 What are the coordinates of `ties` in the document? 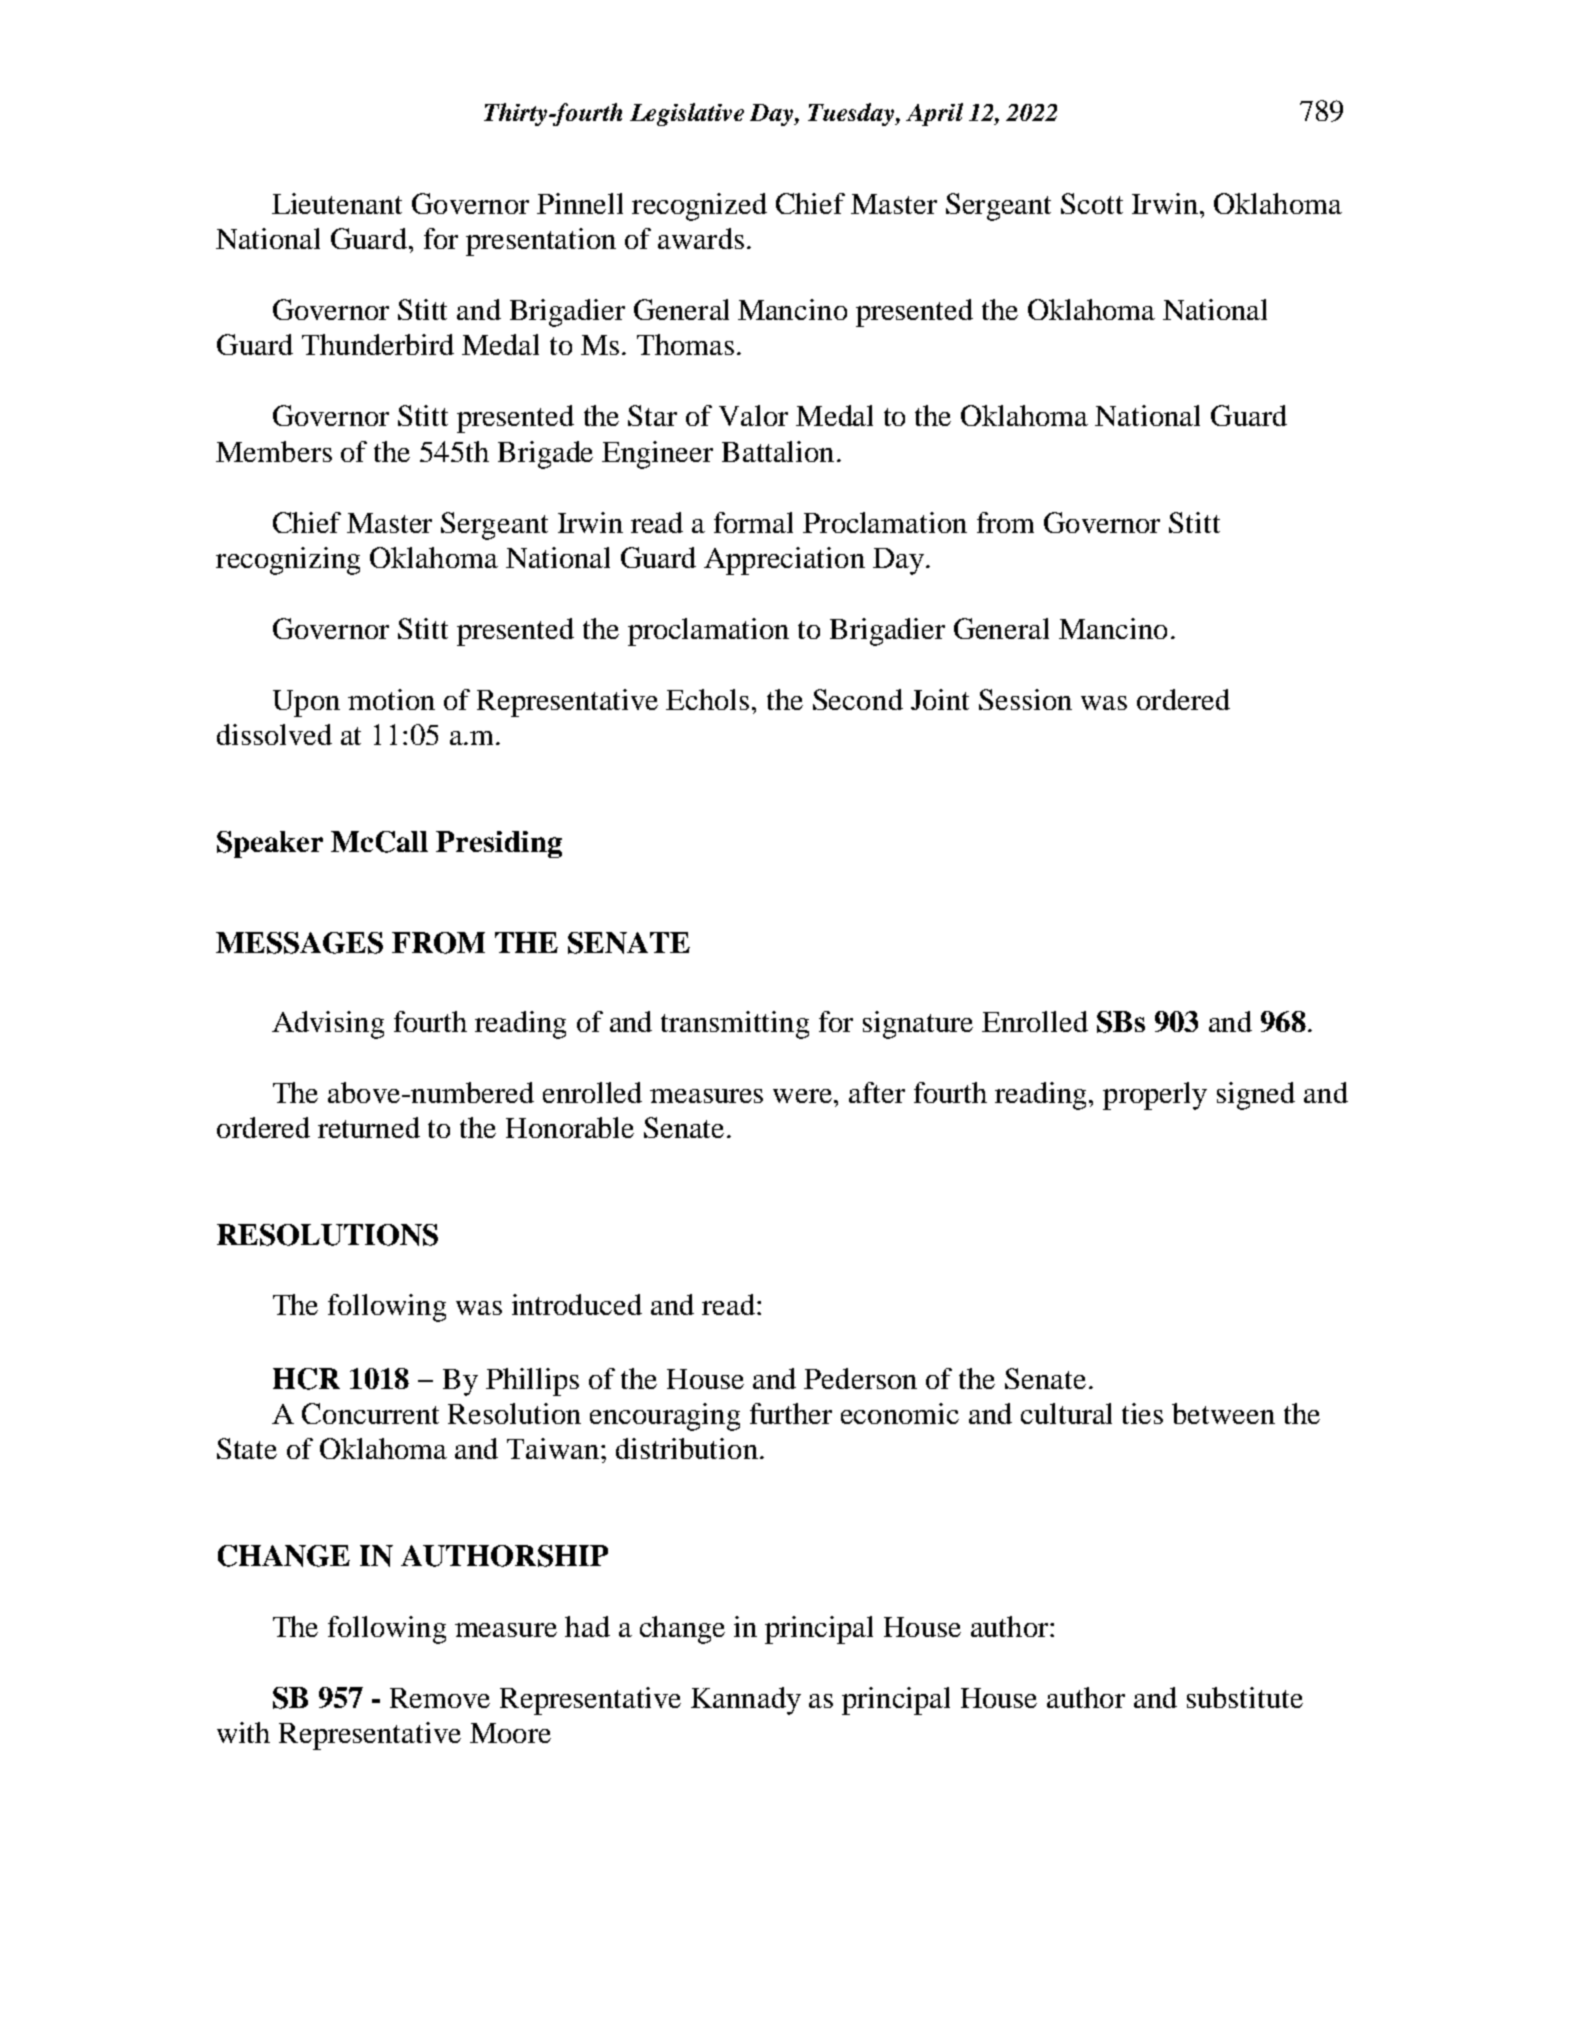 It's located at (1142, 1413).
